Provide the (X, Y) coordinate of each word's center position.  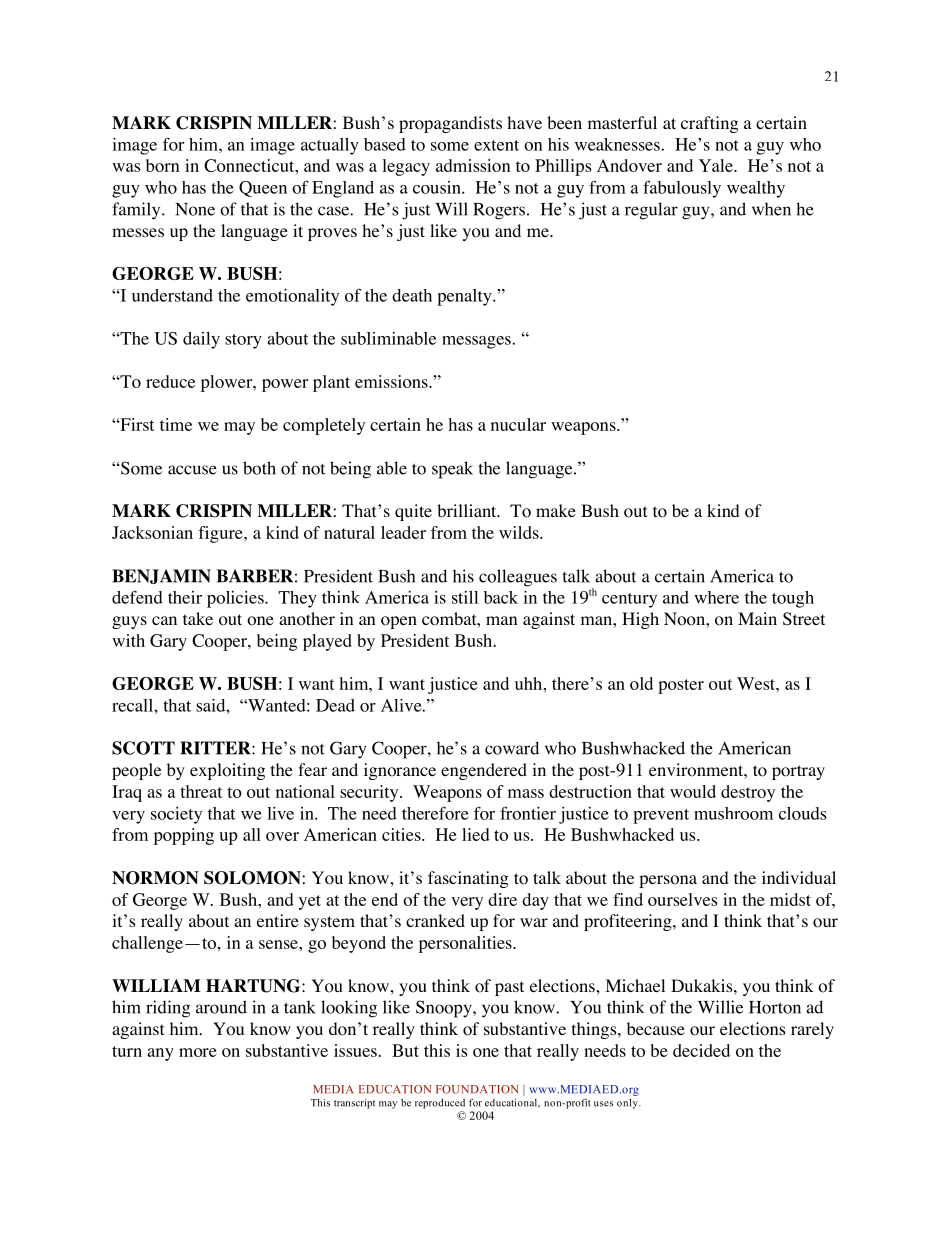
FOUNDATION (477, 1089)
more (198, 1052)
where (716, 597)
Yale (717, 165)
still (465, 597)
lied (476, 834)
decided (701, 1050)
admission (473, 165)
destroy (748, 793)
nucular (518, 424)
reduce (170, 381)
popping (184, 836)
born (162, 165)
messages (477, 342)
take (198, 618)
